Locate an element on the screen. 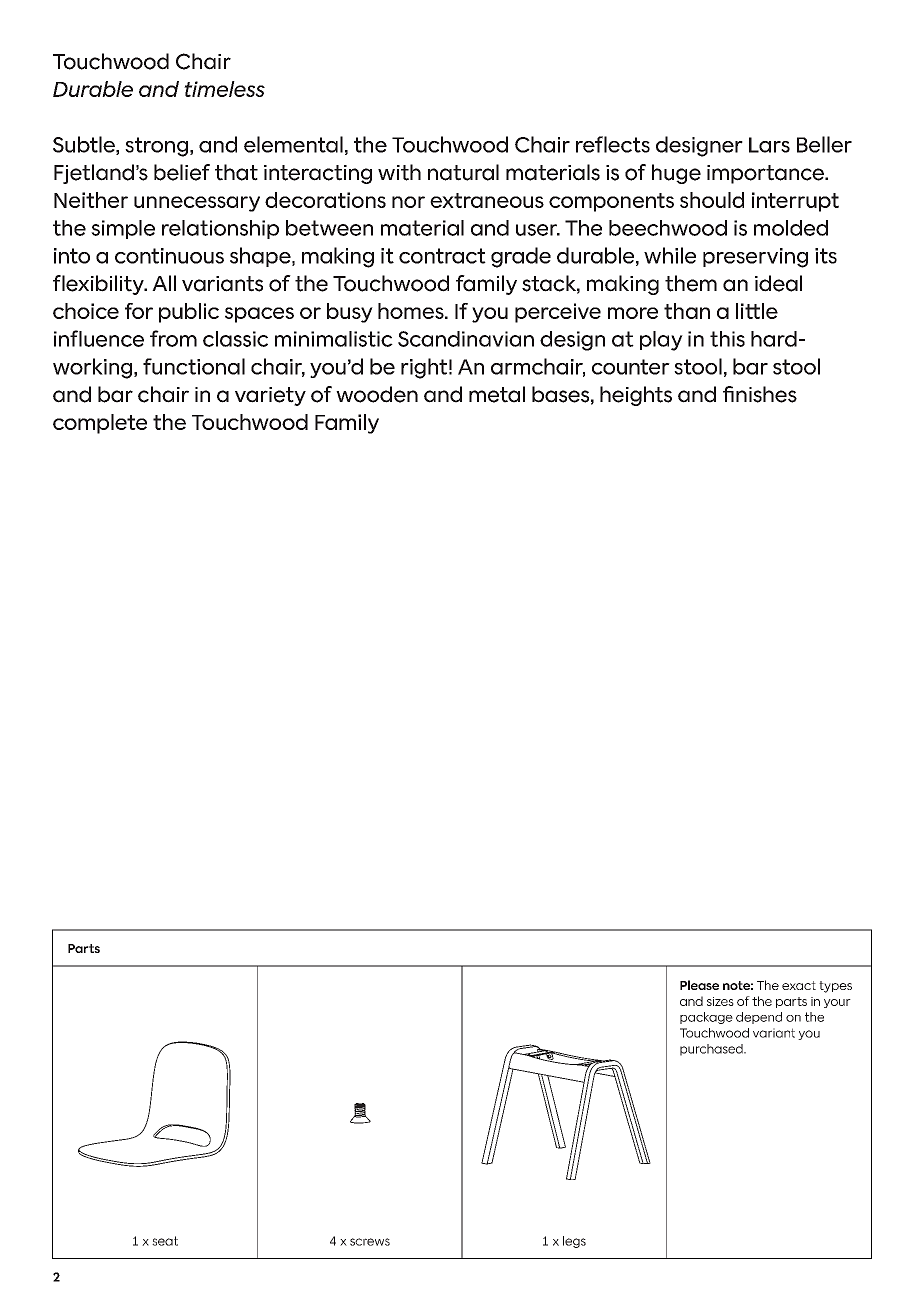  Please is located at coordinates (699, 985).
